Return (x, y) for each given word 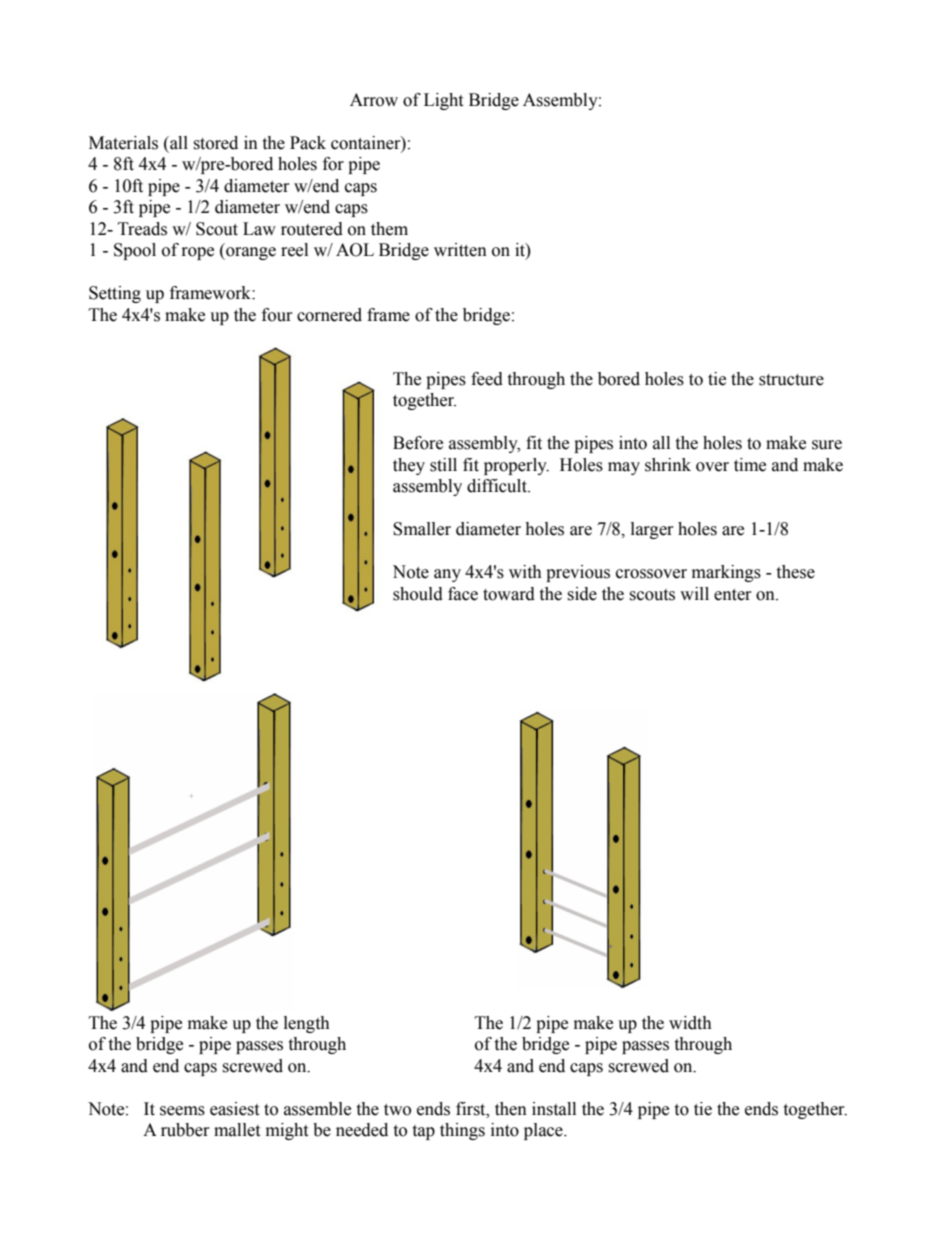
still (443, 465)
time (750, 465)
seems (182, 1111)
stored (215, 143)
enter (733, 595)
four (277, 315)
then (511, 1109)
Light (443, 101)
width (690, 1023)
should (418, 594)
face (463, 594)
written (460, 250)
